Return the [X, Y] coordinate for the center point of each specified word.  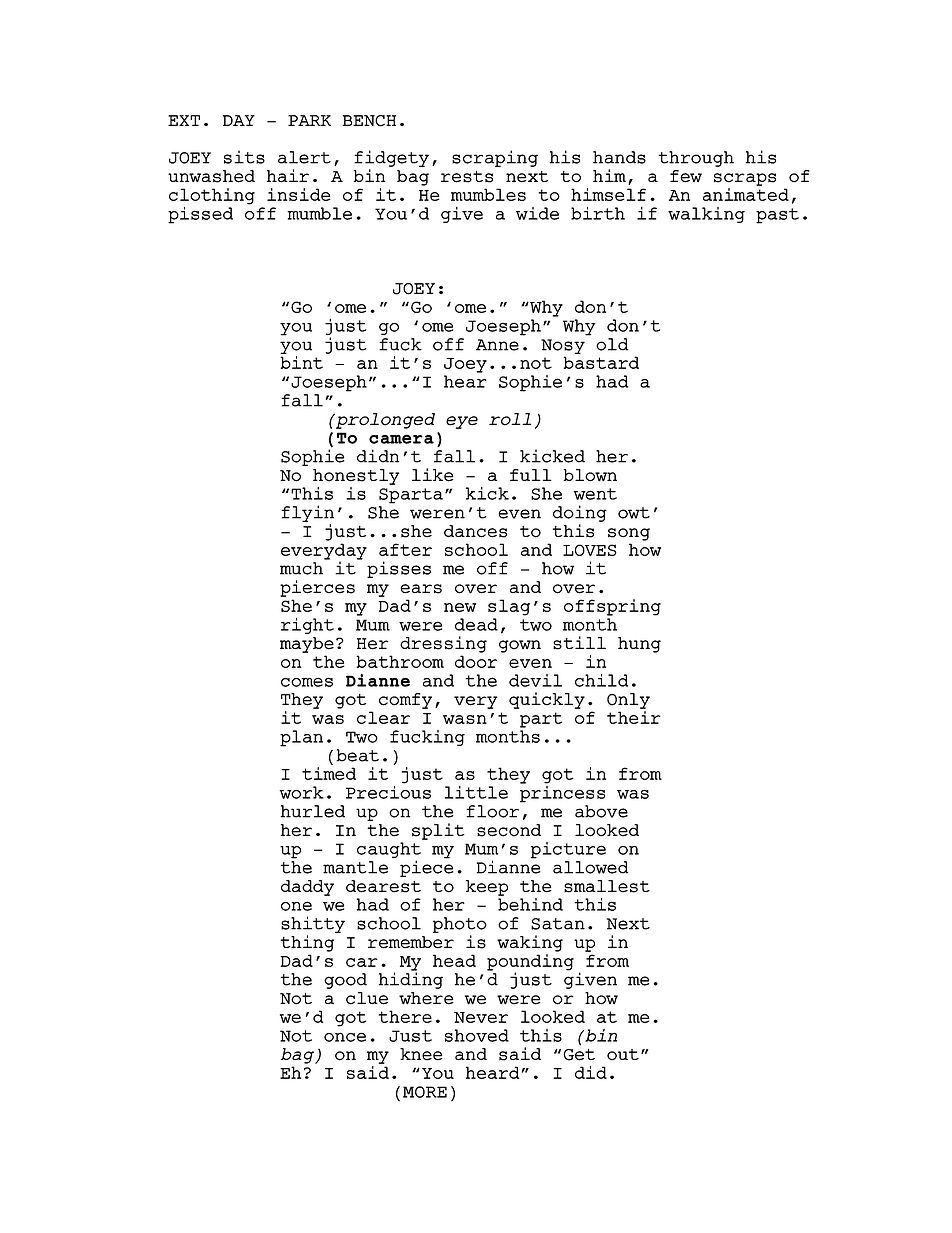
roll [510, 419]
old [612, 344]
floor [492, 811]
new [460, 607]
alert [304, 157]
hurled [312, 811]
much [301, 568]
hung [639, 645]
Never [481, 1017]
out [623, 1055]
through [696, 159]
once [345, 1037]
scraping [495, 158]
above [601, 811]
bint [301, 362]
